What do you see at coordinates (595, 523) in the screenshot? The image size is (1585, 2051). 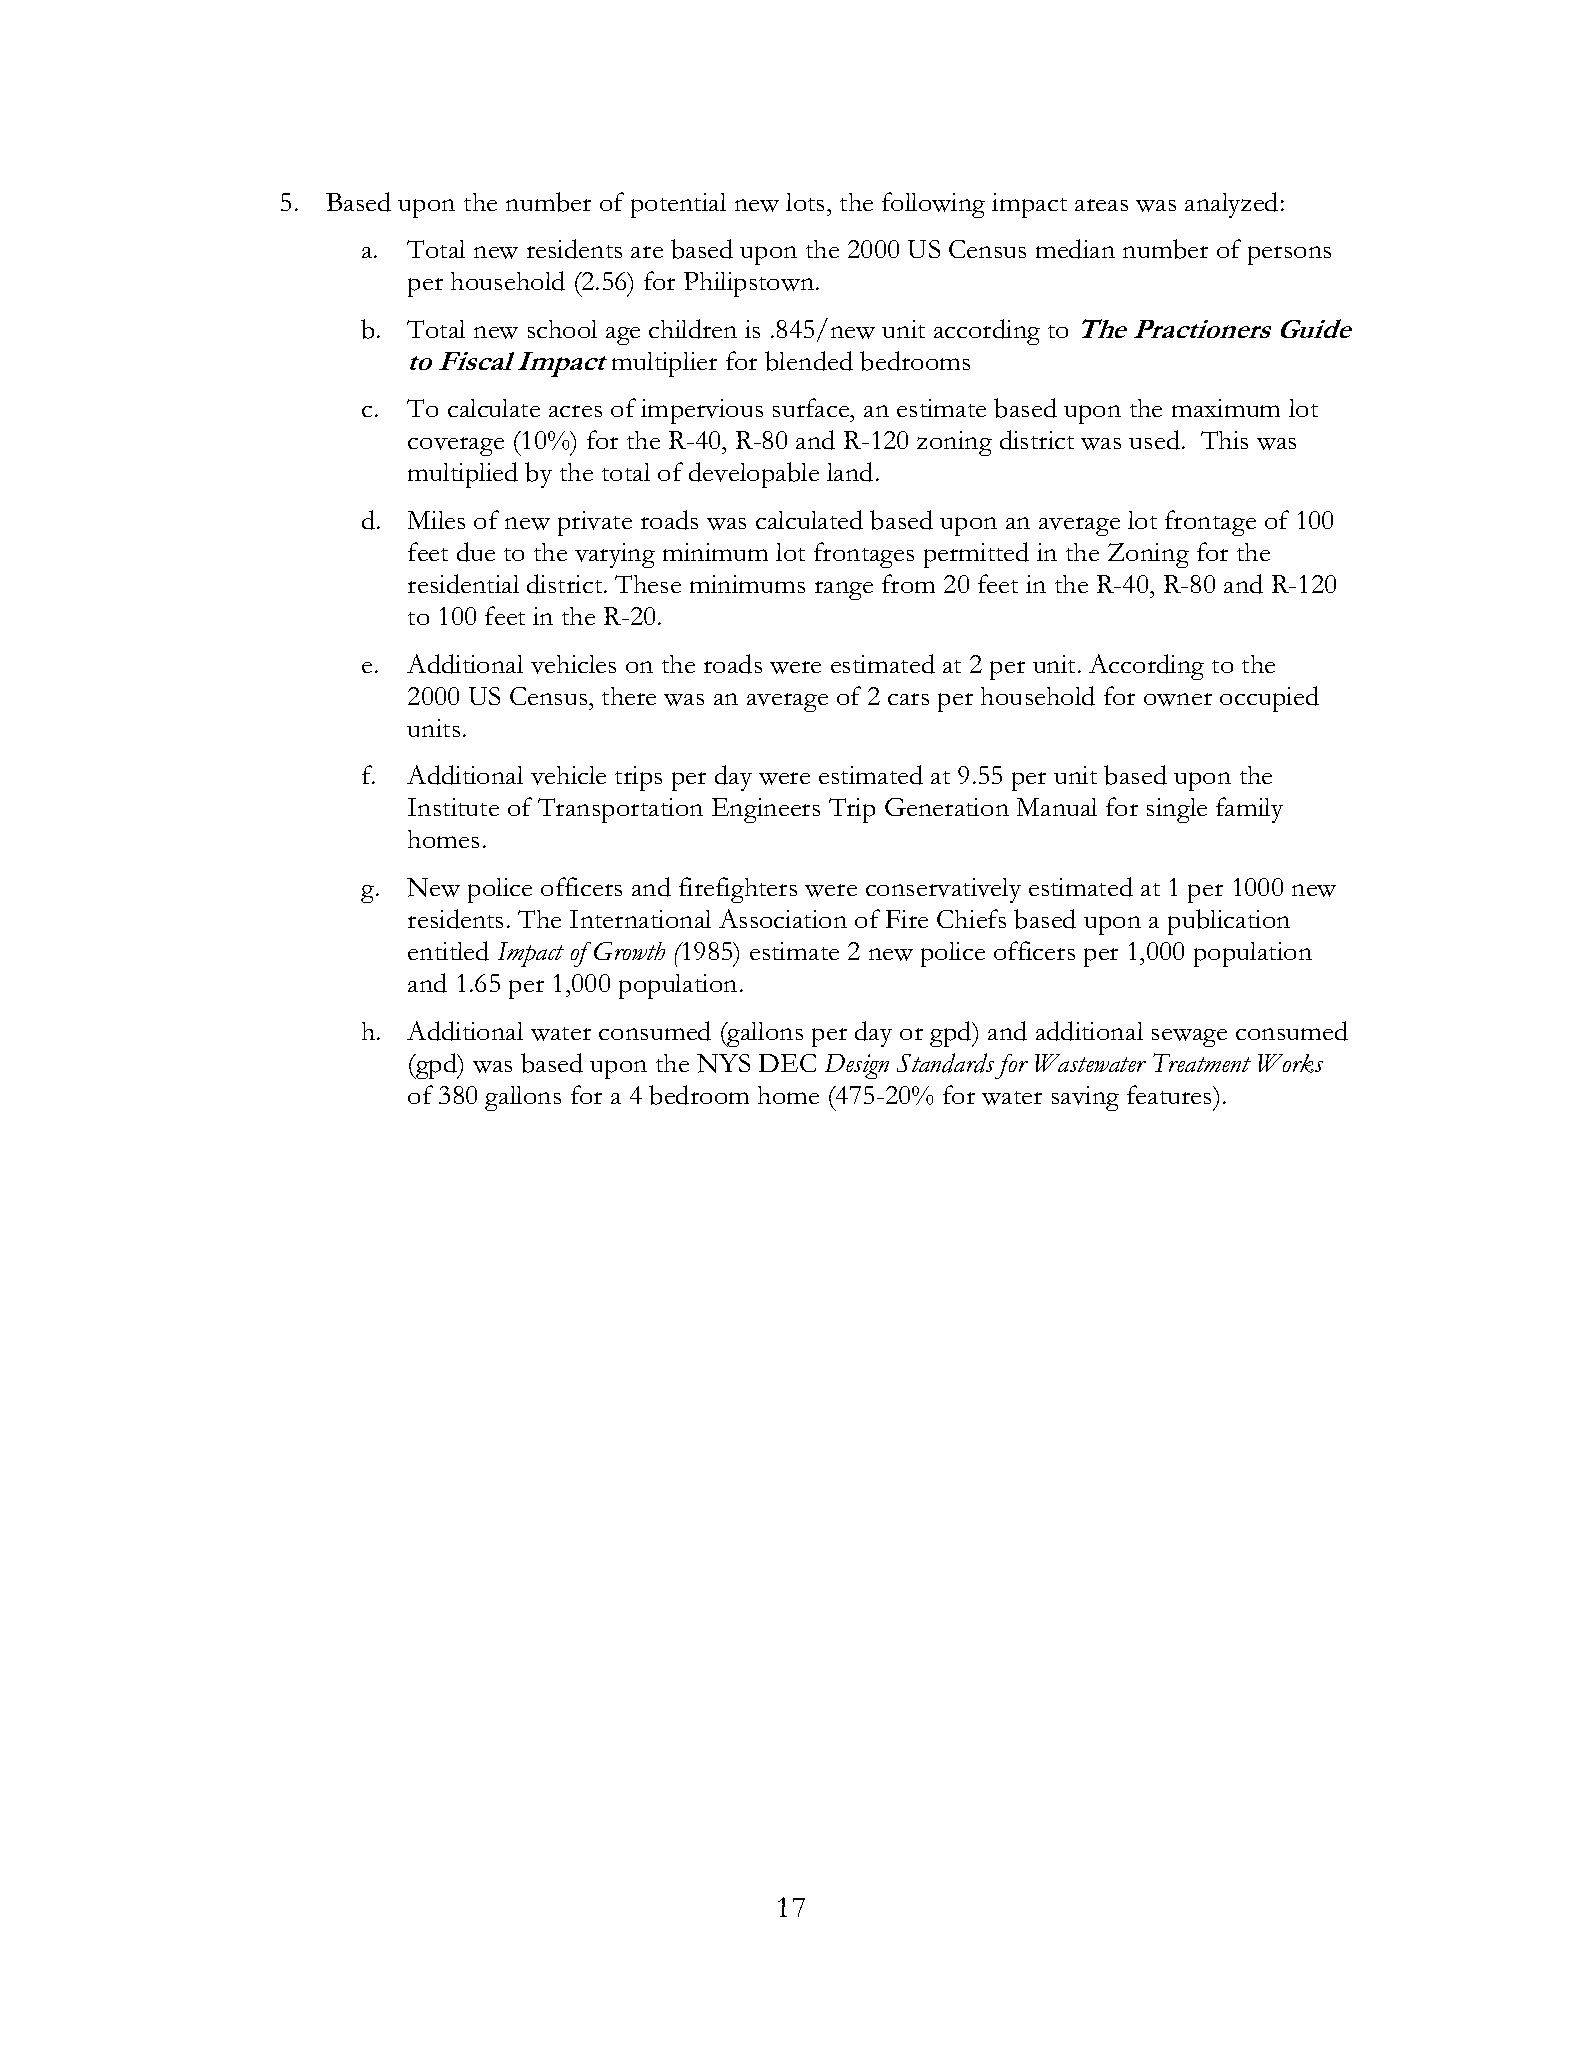 I see `private` at bounding box center [595, 523].
